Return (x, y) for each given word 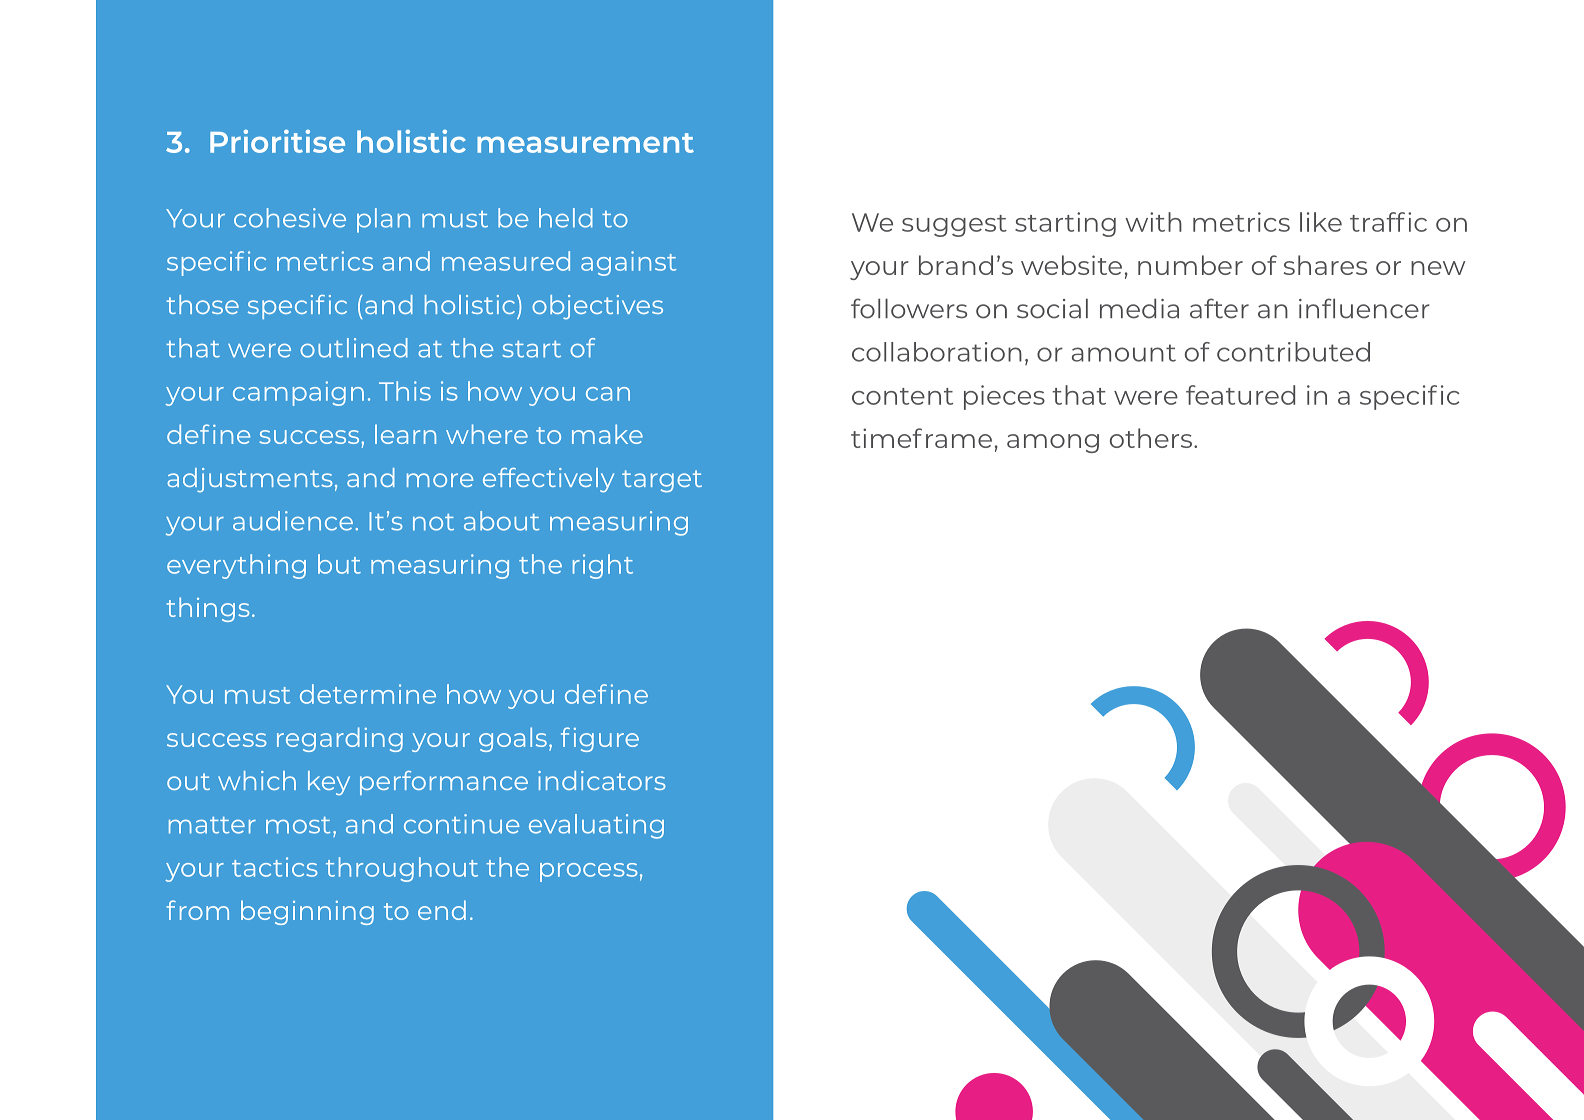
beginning (307, 912)
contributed (1293, 352)
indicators (602, 780)
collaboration (937, 352)
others (1152, 438)
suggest (954, 226)
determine (368, 694)
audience (293, 521)
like (1321, 222)
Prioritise (277, 141)
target (662, 481)
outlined (354, 348)
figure (600, 739)
